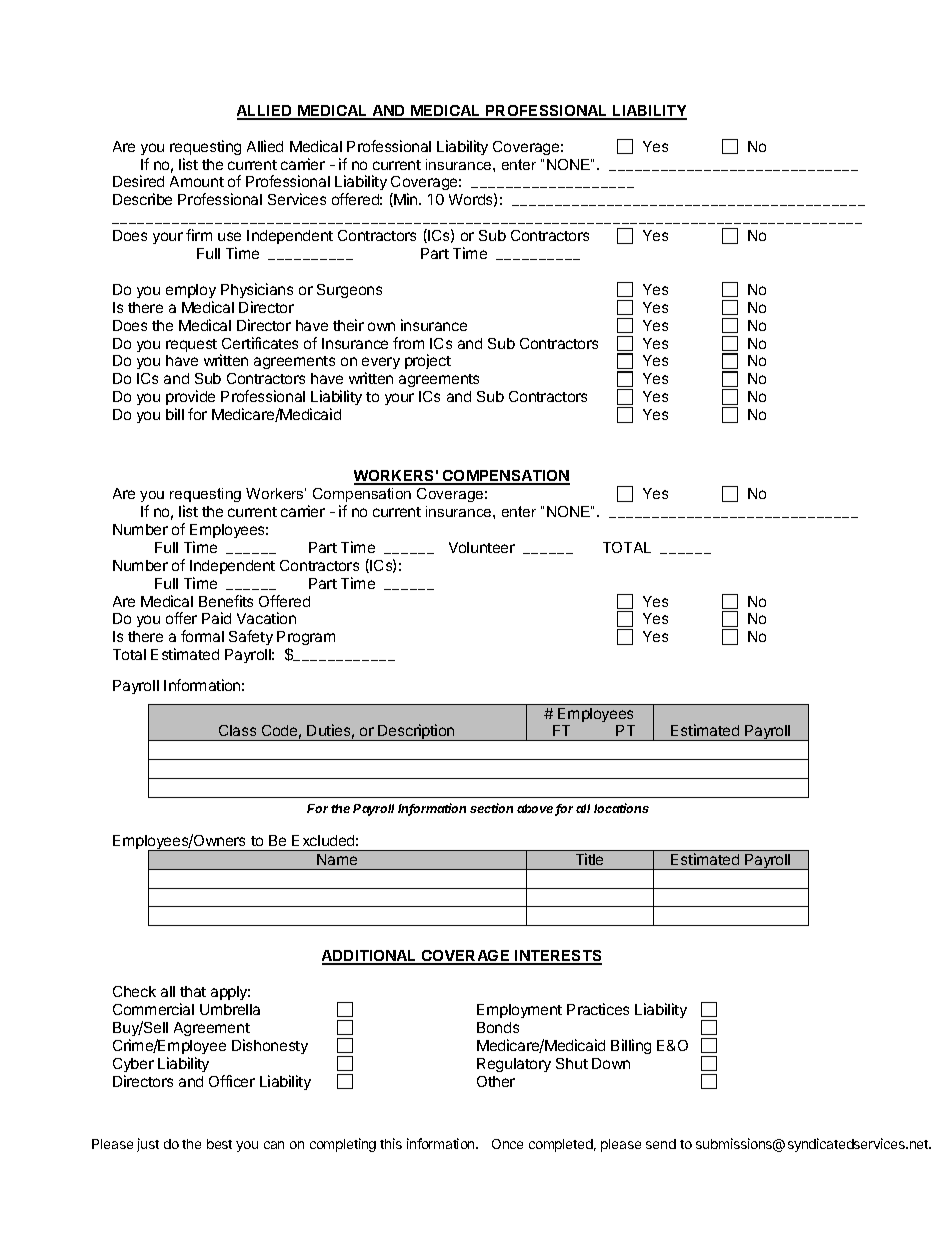  Describe the element at coordinates (219, 1144) in the page. I see `best` at that location.
